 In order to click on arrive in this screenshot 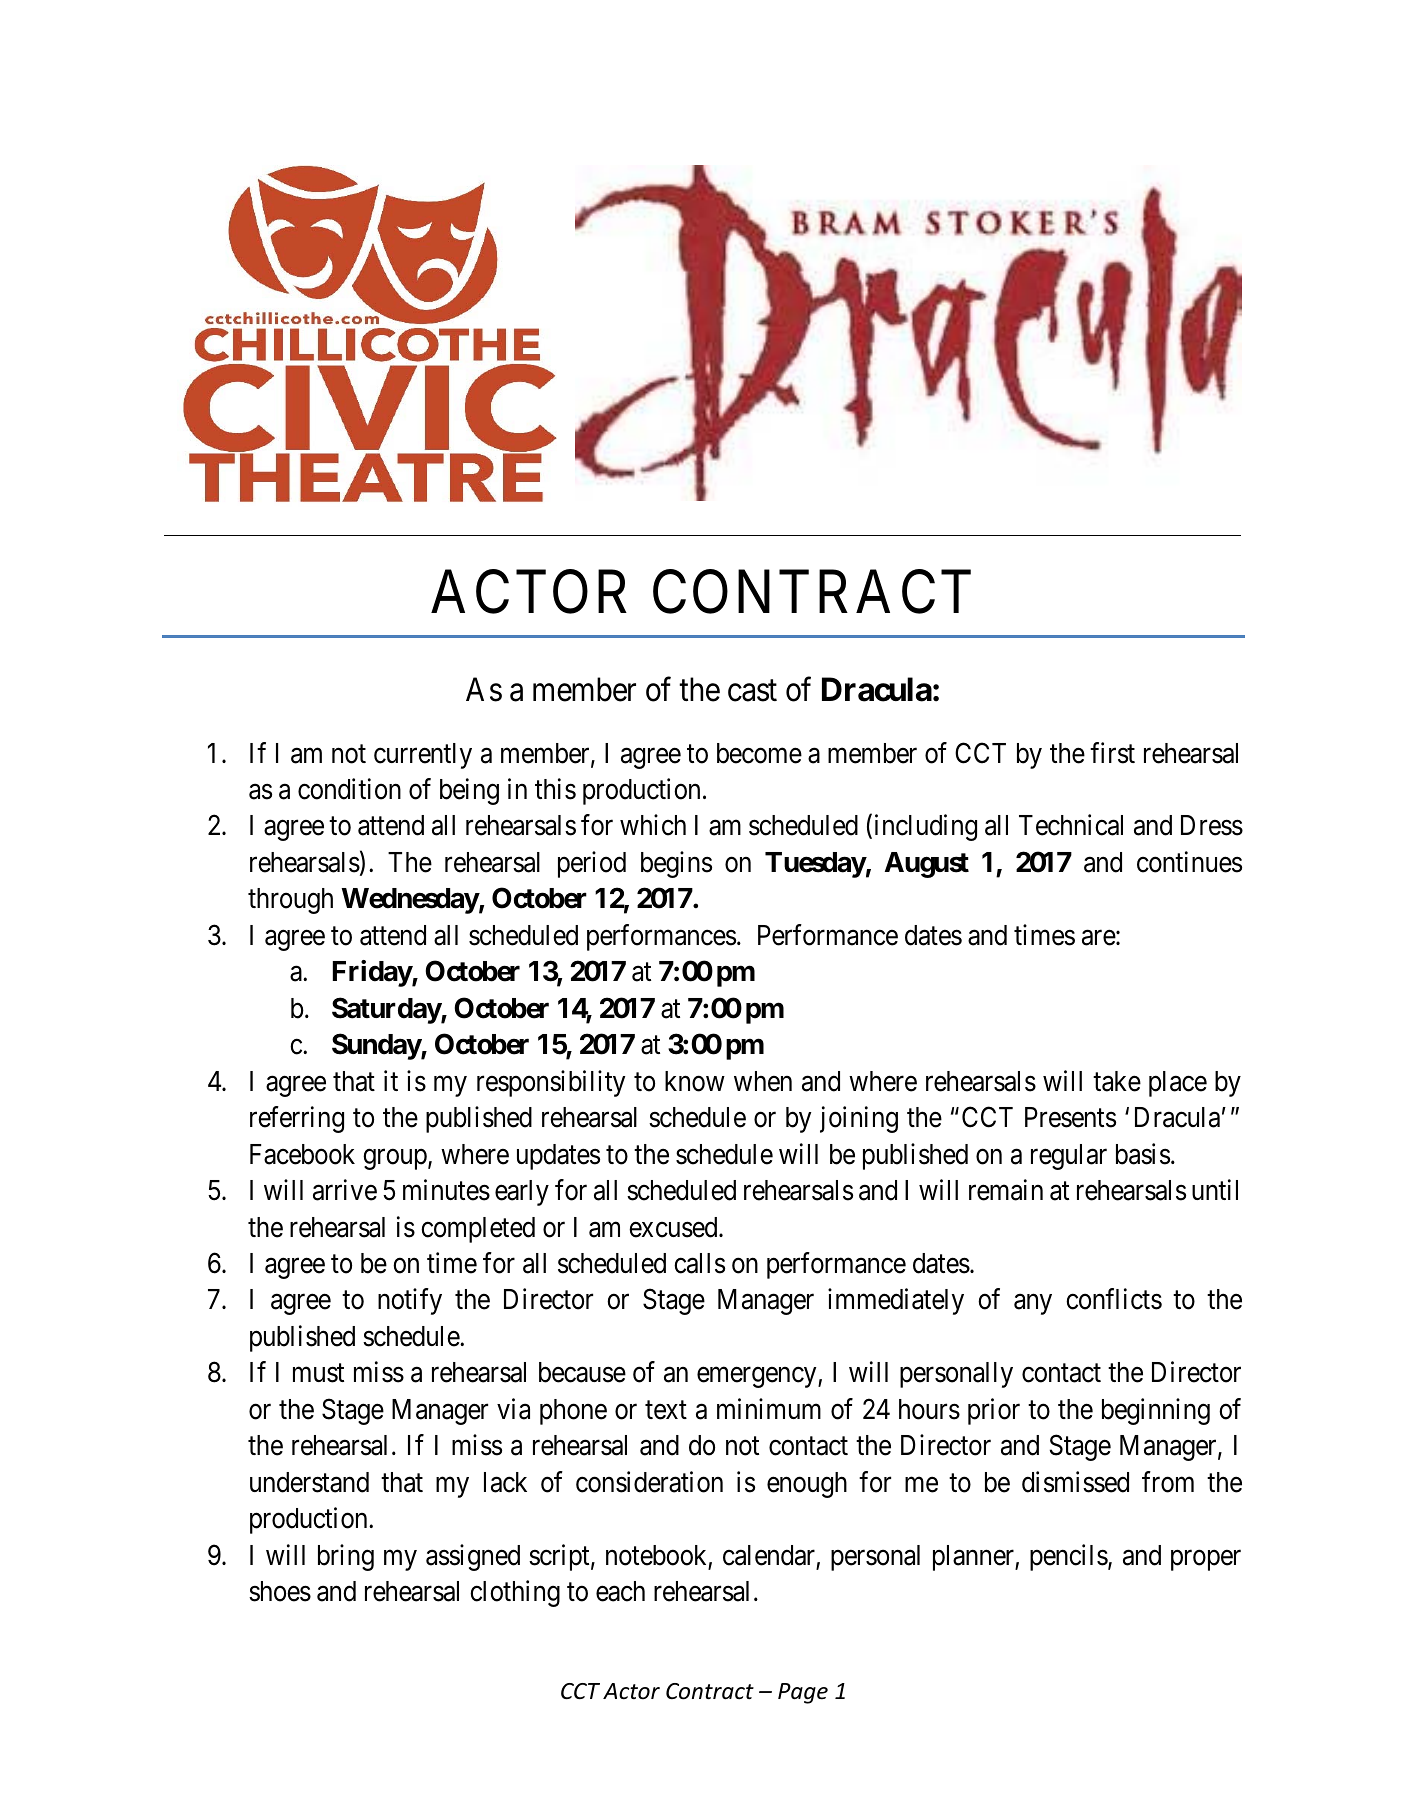, I will do `click(345, 1190)`.
